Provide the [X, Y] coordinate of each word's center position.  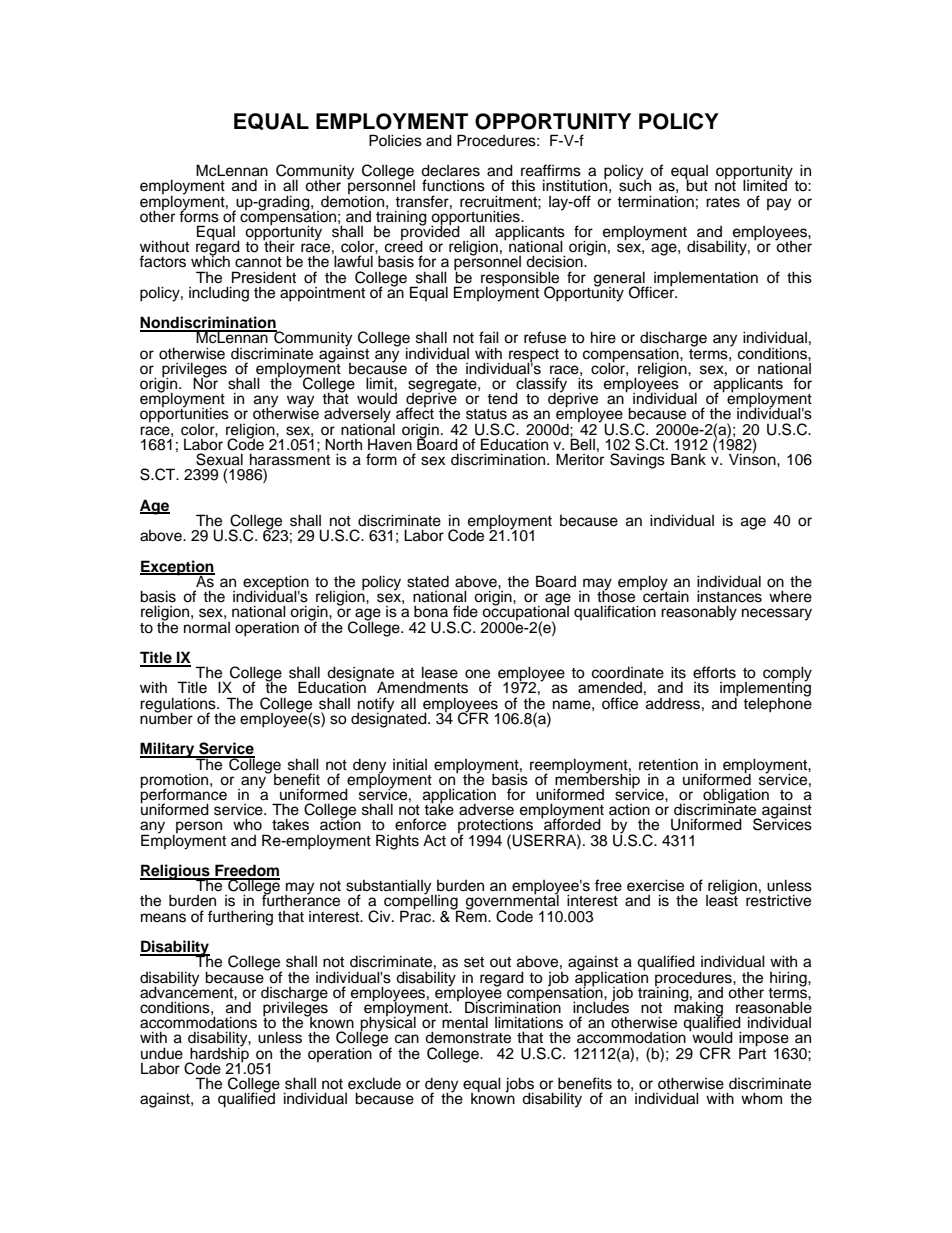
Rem [471, 915]
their [279, 245]
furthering [240, 918]
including [219, 294]
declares [450, 170]
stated [428, 582]
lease [440, 672]
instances [729, 596]
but [696, 185]
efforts [714, 672]
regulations [179, 705]
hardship [219, 1054]
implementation [706, 279]
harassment [290, 459]
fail [489, 337]
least [722, 900]
